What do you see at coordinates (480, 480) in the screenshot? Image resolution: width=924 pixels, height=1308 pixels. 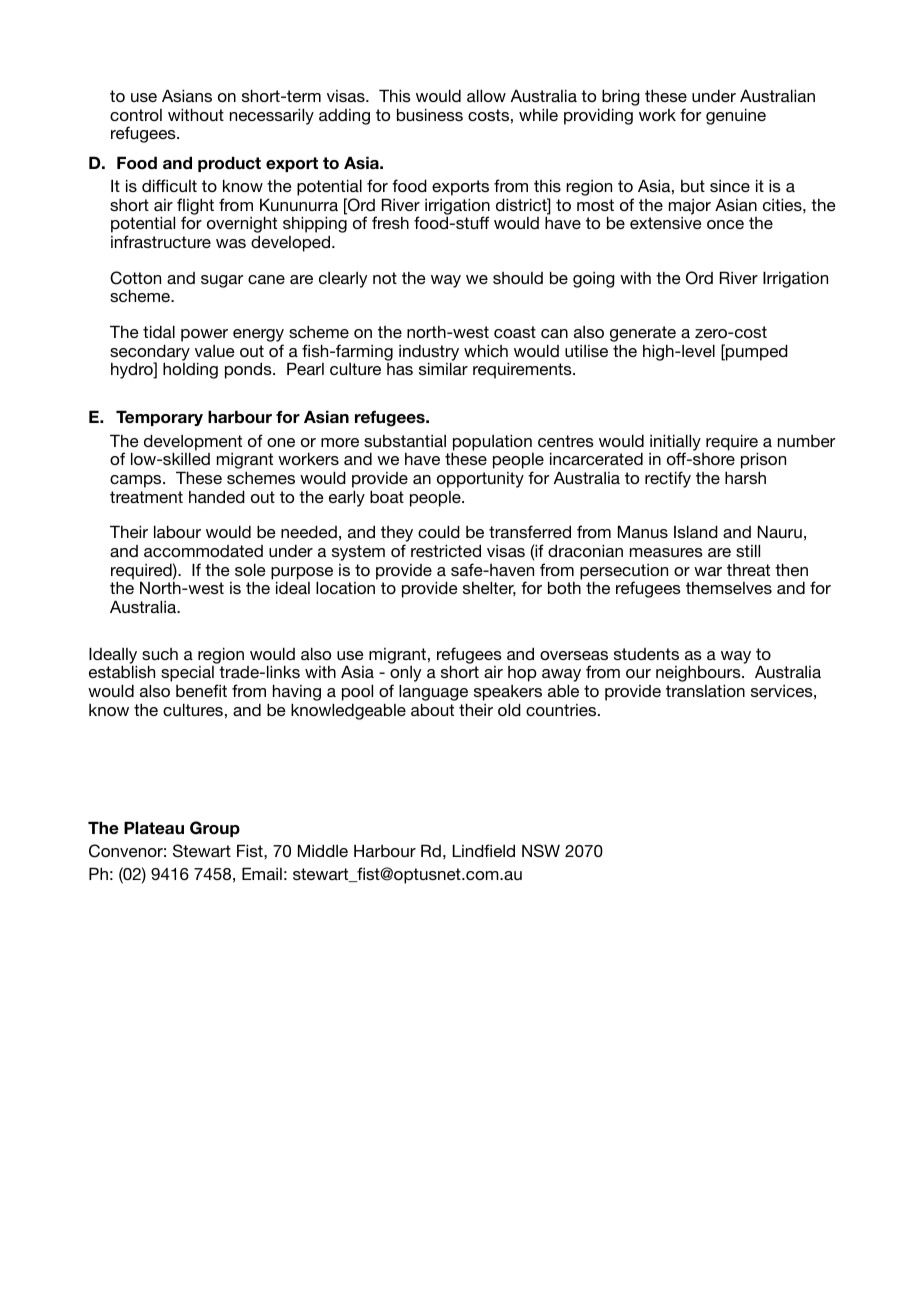 I see `opportunity` at bounding box center [480, 480].
